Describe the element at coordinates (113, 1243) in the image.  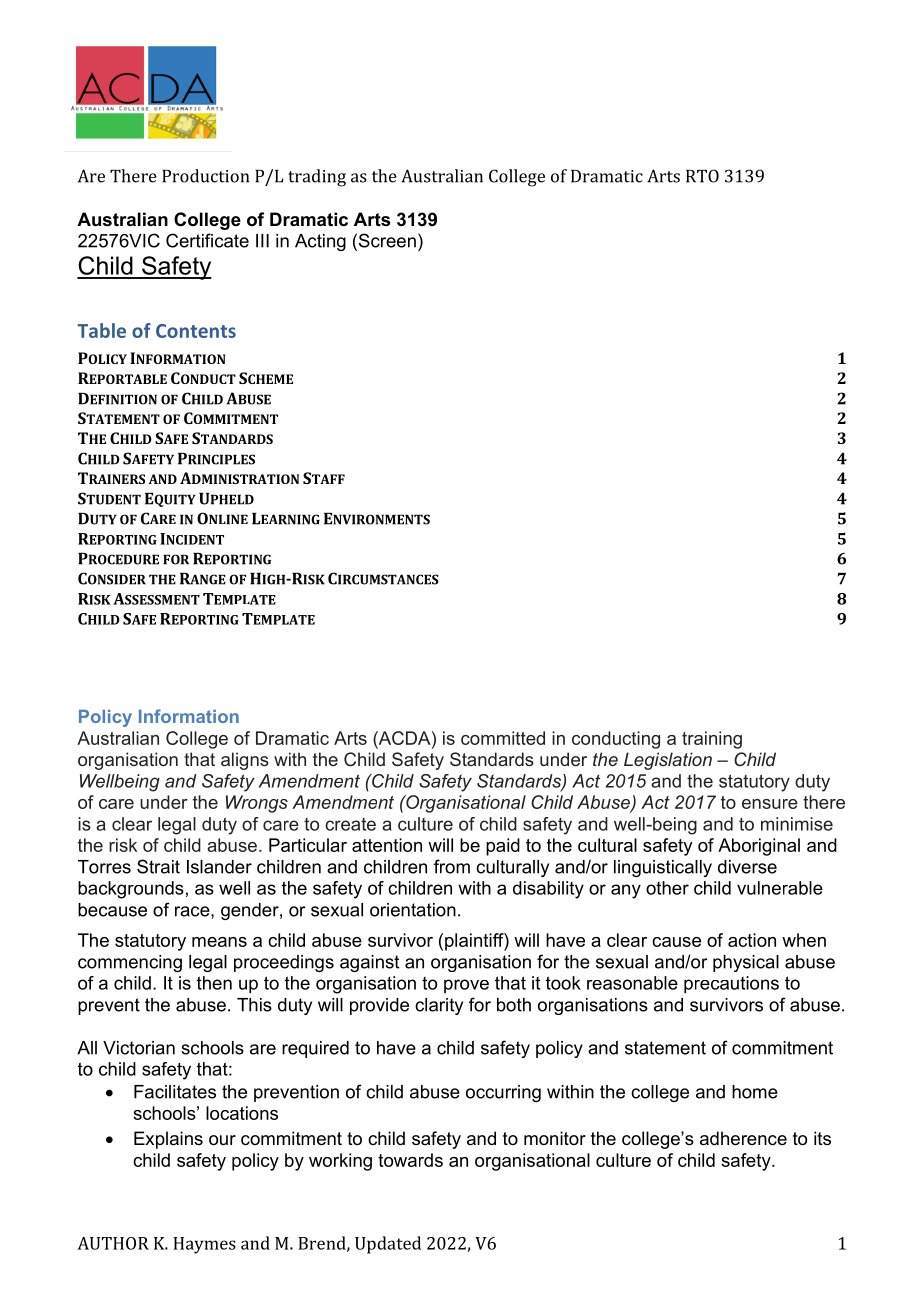
I see `AUTHOR` at that location.
